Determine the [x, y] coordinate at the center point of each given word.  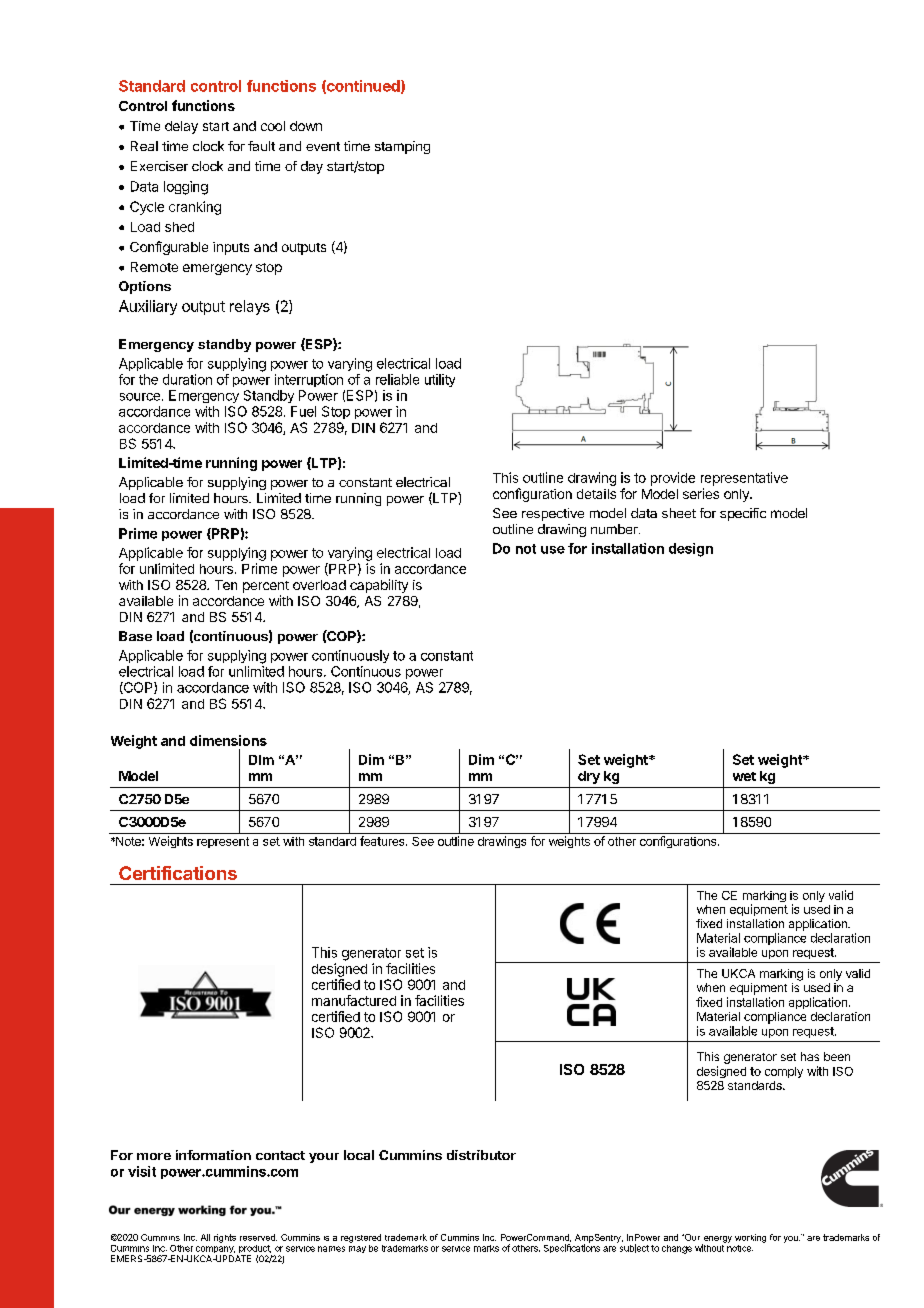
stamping [402, 147]
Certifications [178, 873]
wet [744, 776]
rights [225, 1238]
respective [553, 514]
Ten [226, 585]
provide [673, 479]
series [701, 493]
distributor [481, 1155]
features [383, 841]
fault [261, 146]
